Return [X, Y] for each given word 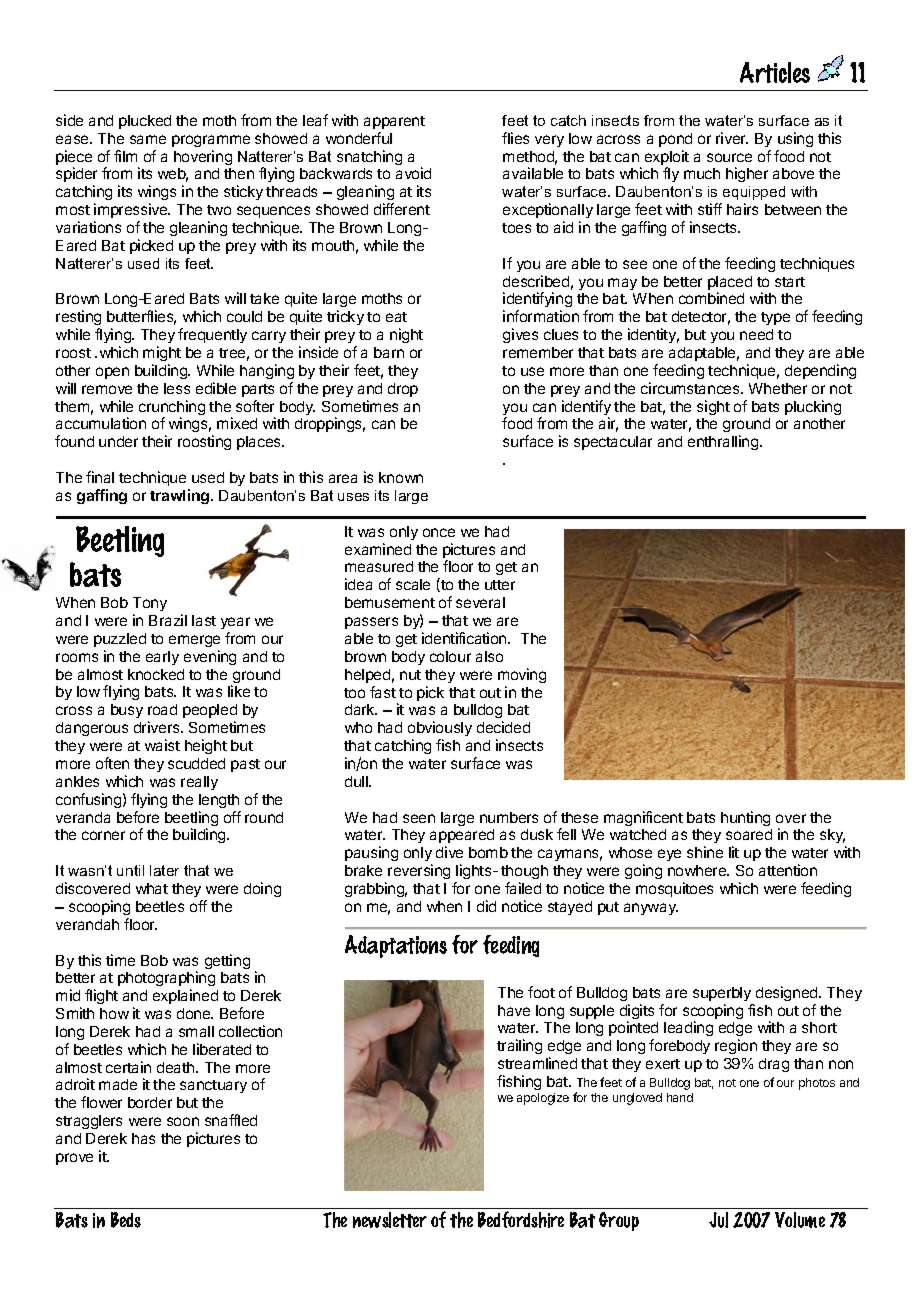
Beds [126, 1220]
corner [103, 835]
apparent [394, 122]
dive [449, 852]
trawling [181, 496]
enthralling [724, 442]
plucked [145, 122]
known [401, 477]
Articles [775, 72]
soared [749, 834]
